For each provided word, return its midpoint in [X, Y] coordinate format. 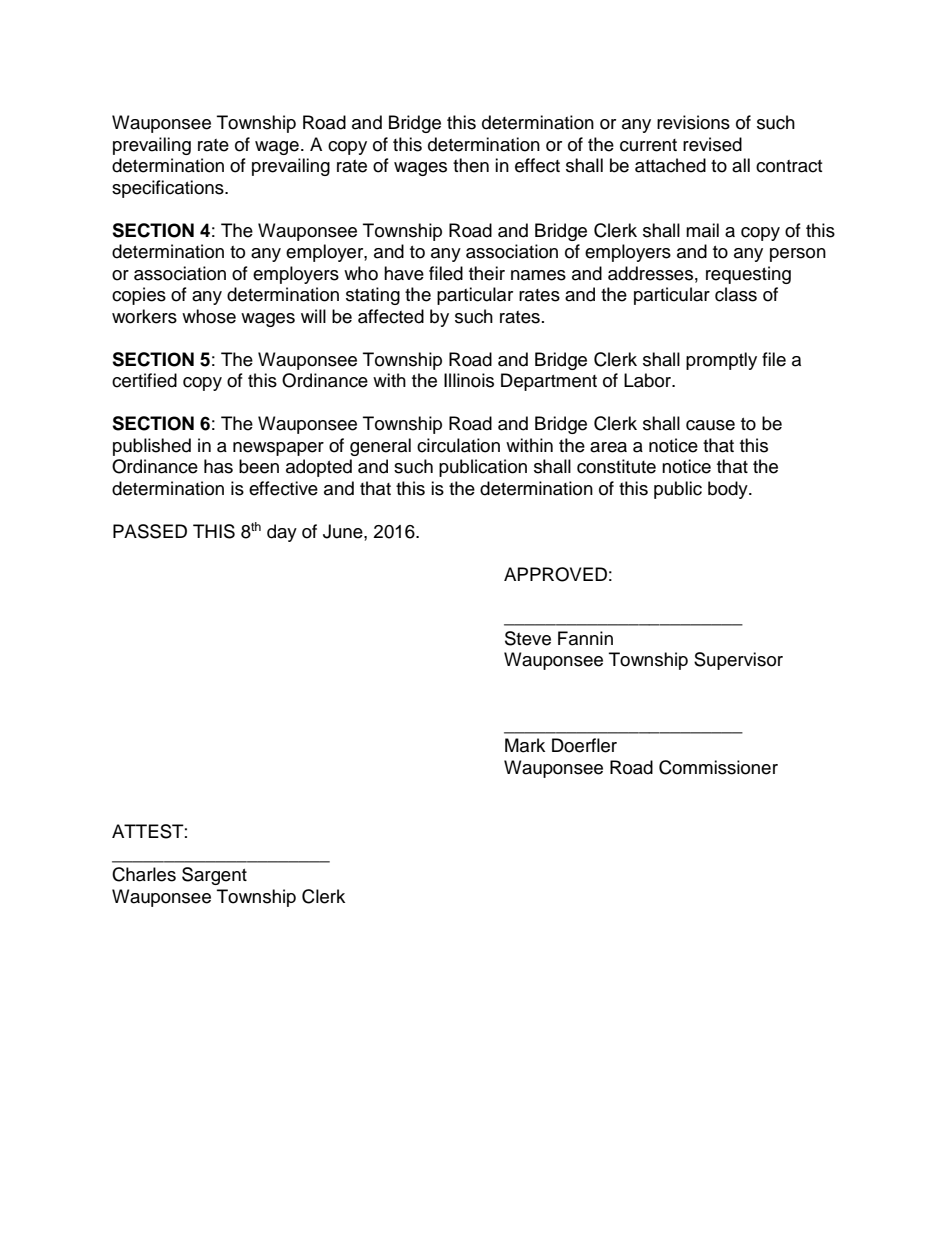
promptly [721, 361]
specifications [169, 189]
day [282, 533]
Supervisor [738, 661]
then [471, 165]
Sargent [214, 876]
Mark [525, 745]
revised [712, 144]
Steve [528, 638]
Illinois [469, 380]
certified [144, 380]
